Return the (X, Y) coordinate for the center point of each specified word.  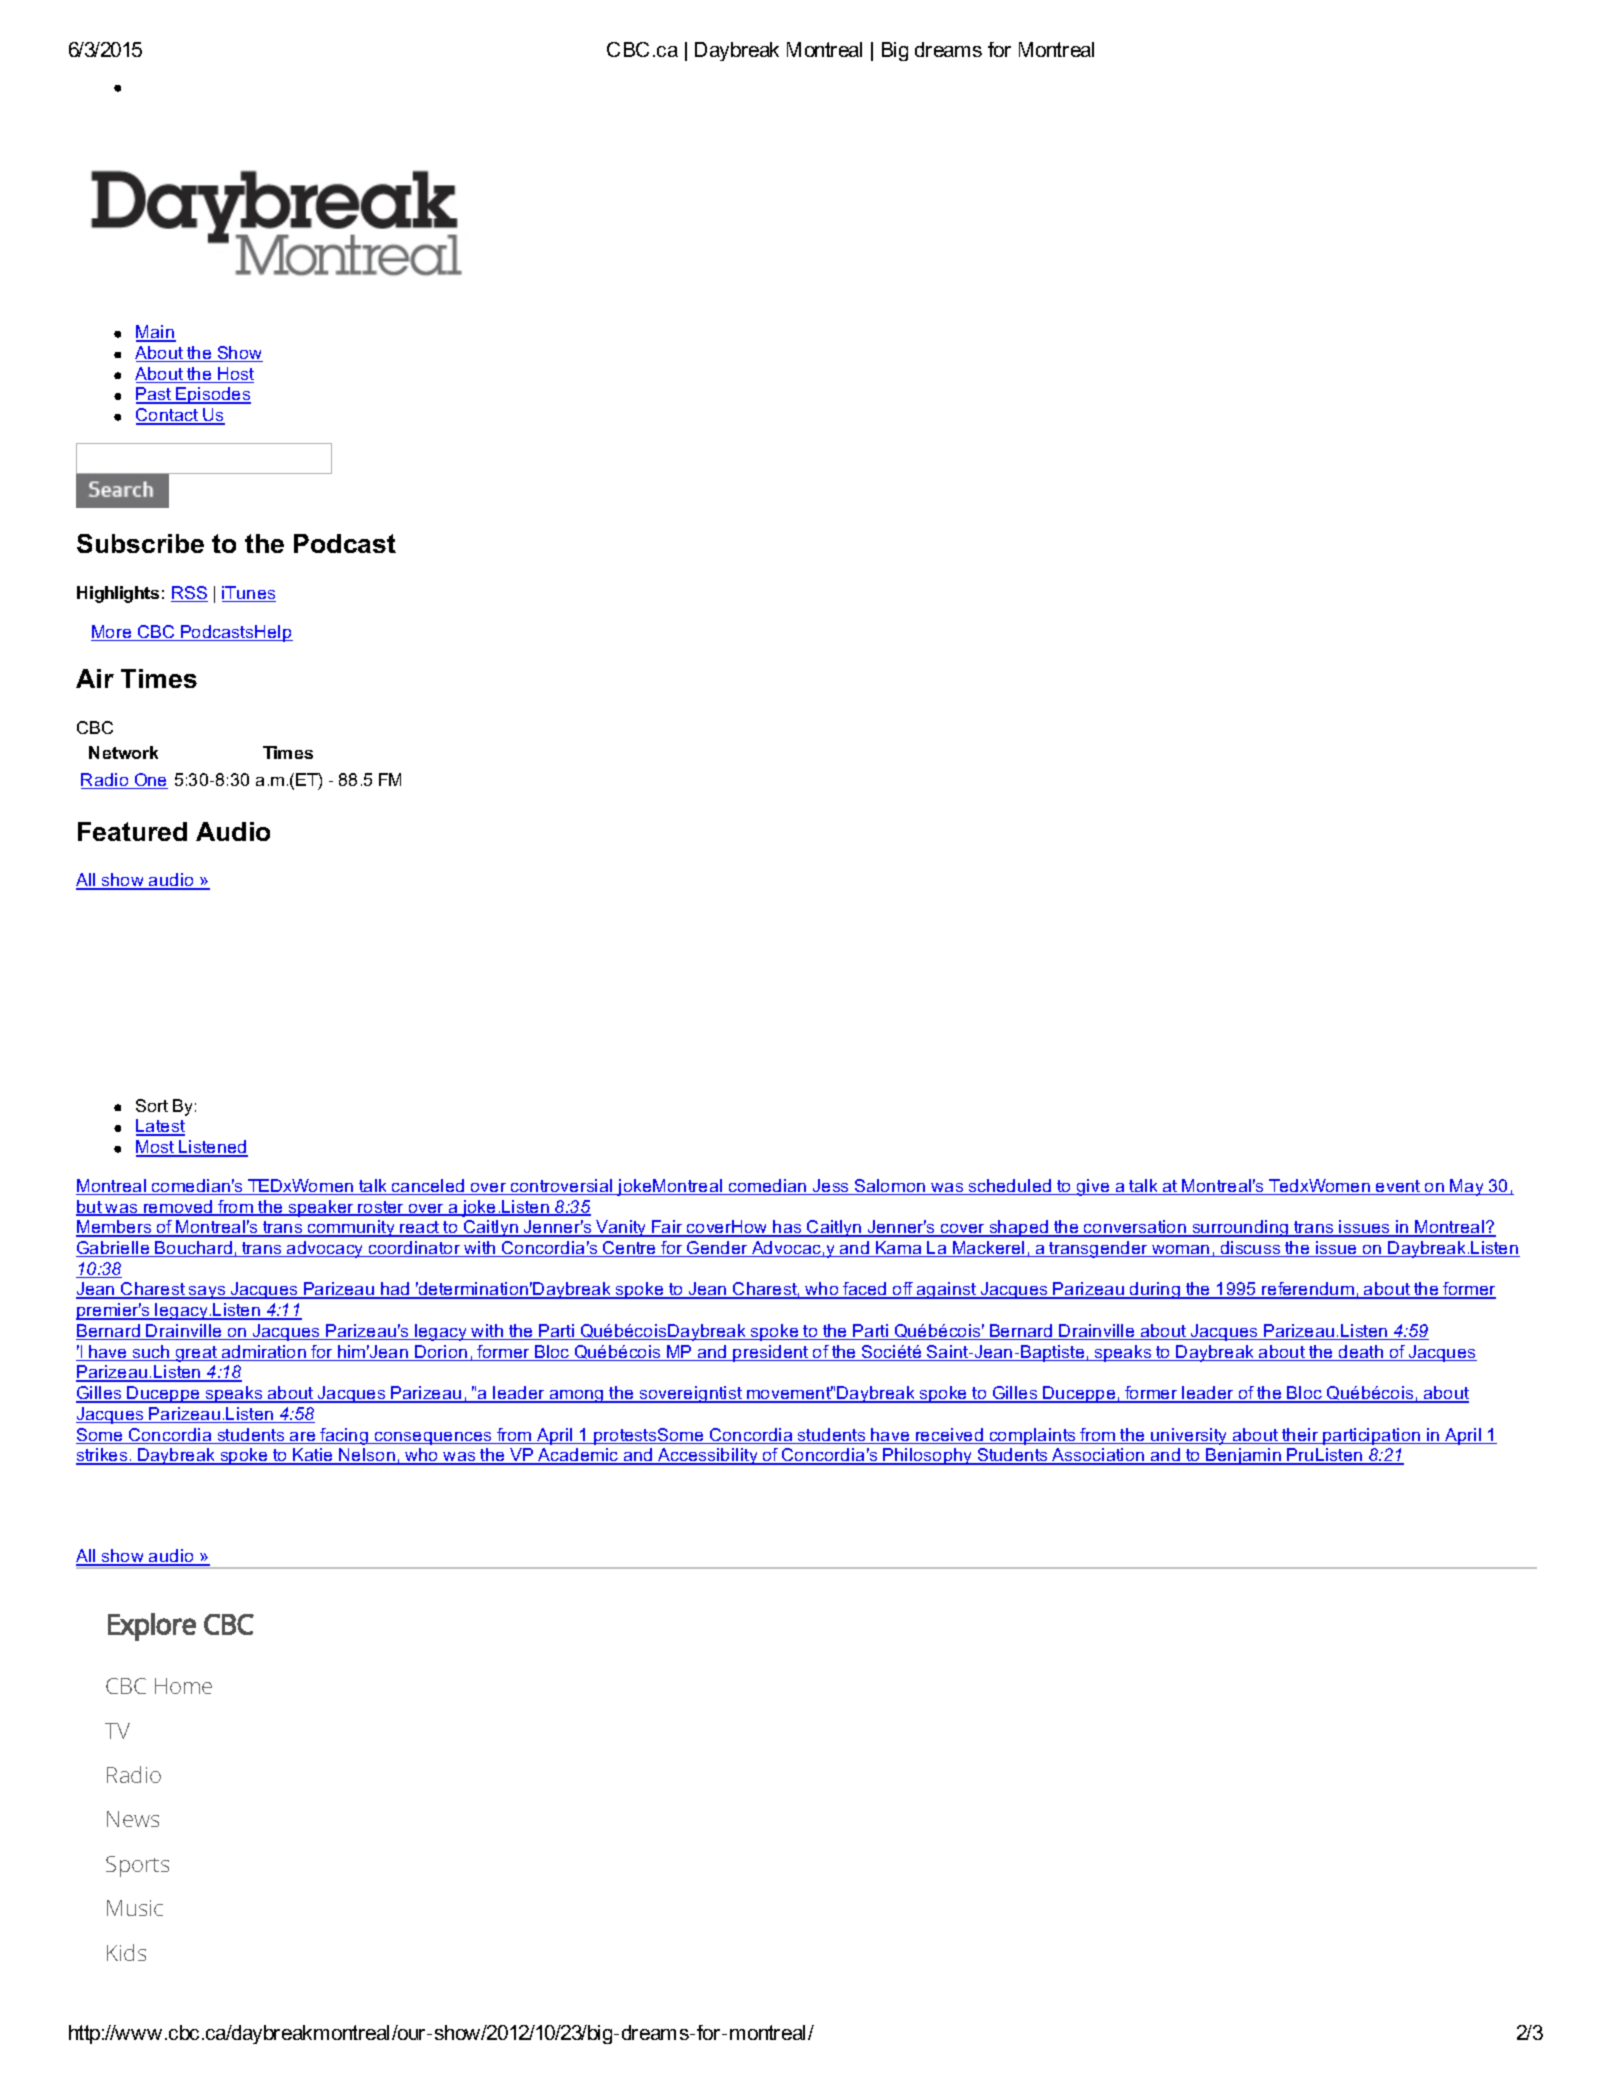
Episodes (213, 395)
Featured (132, 831)
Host (235, 375)
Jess (831, 1187)
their (1300, 1436)
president (771, 1353)
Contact (168, 416)
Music (135, 1908)
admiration (264, 1353)
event (1398, 1187)
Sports (137, 1866)
